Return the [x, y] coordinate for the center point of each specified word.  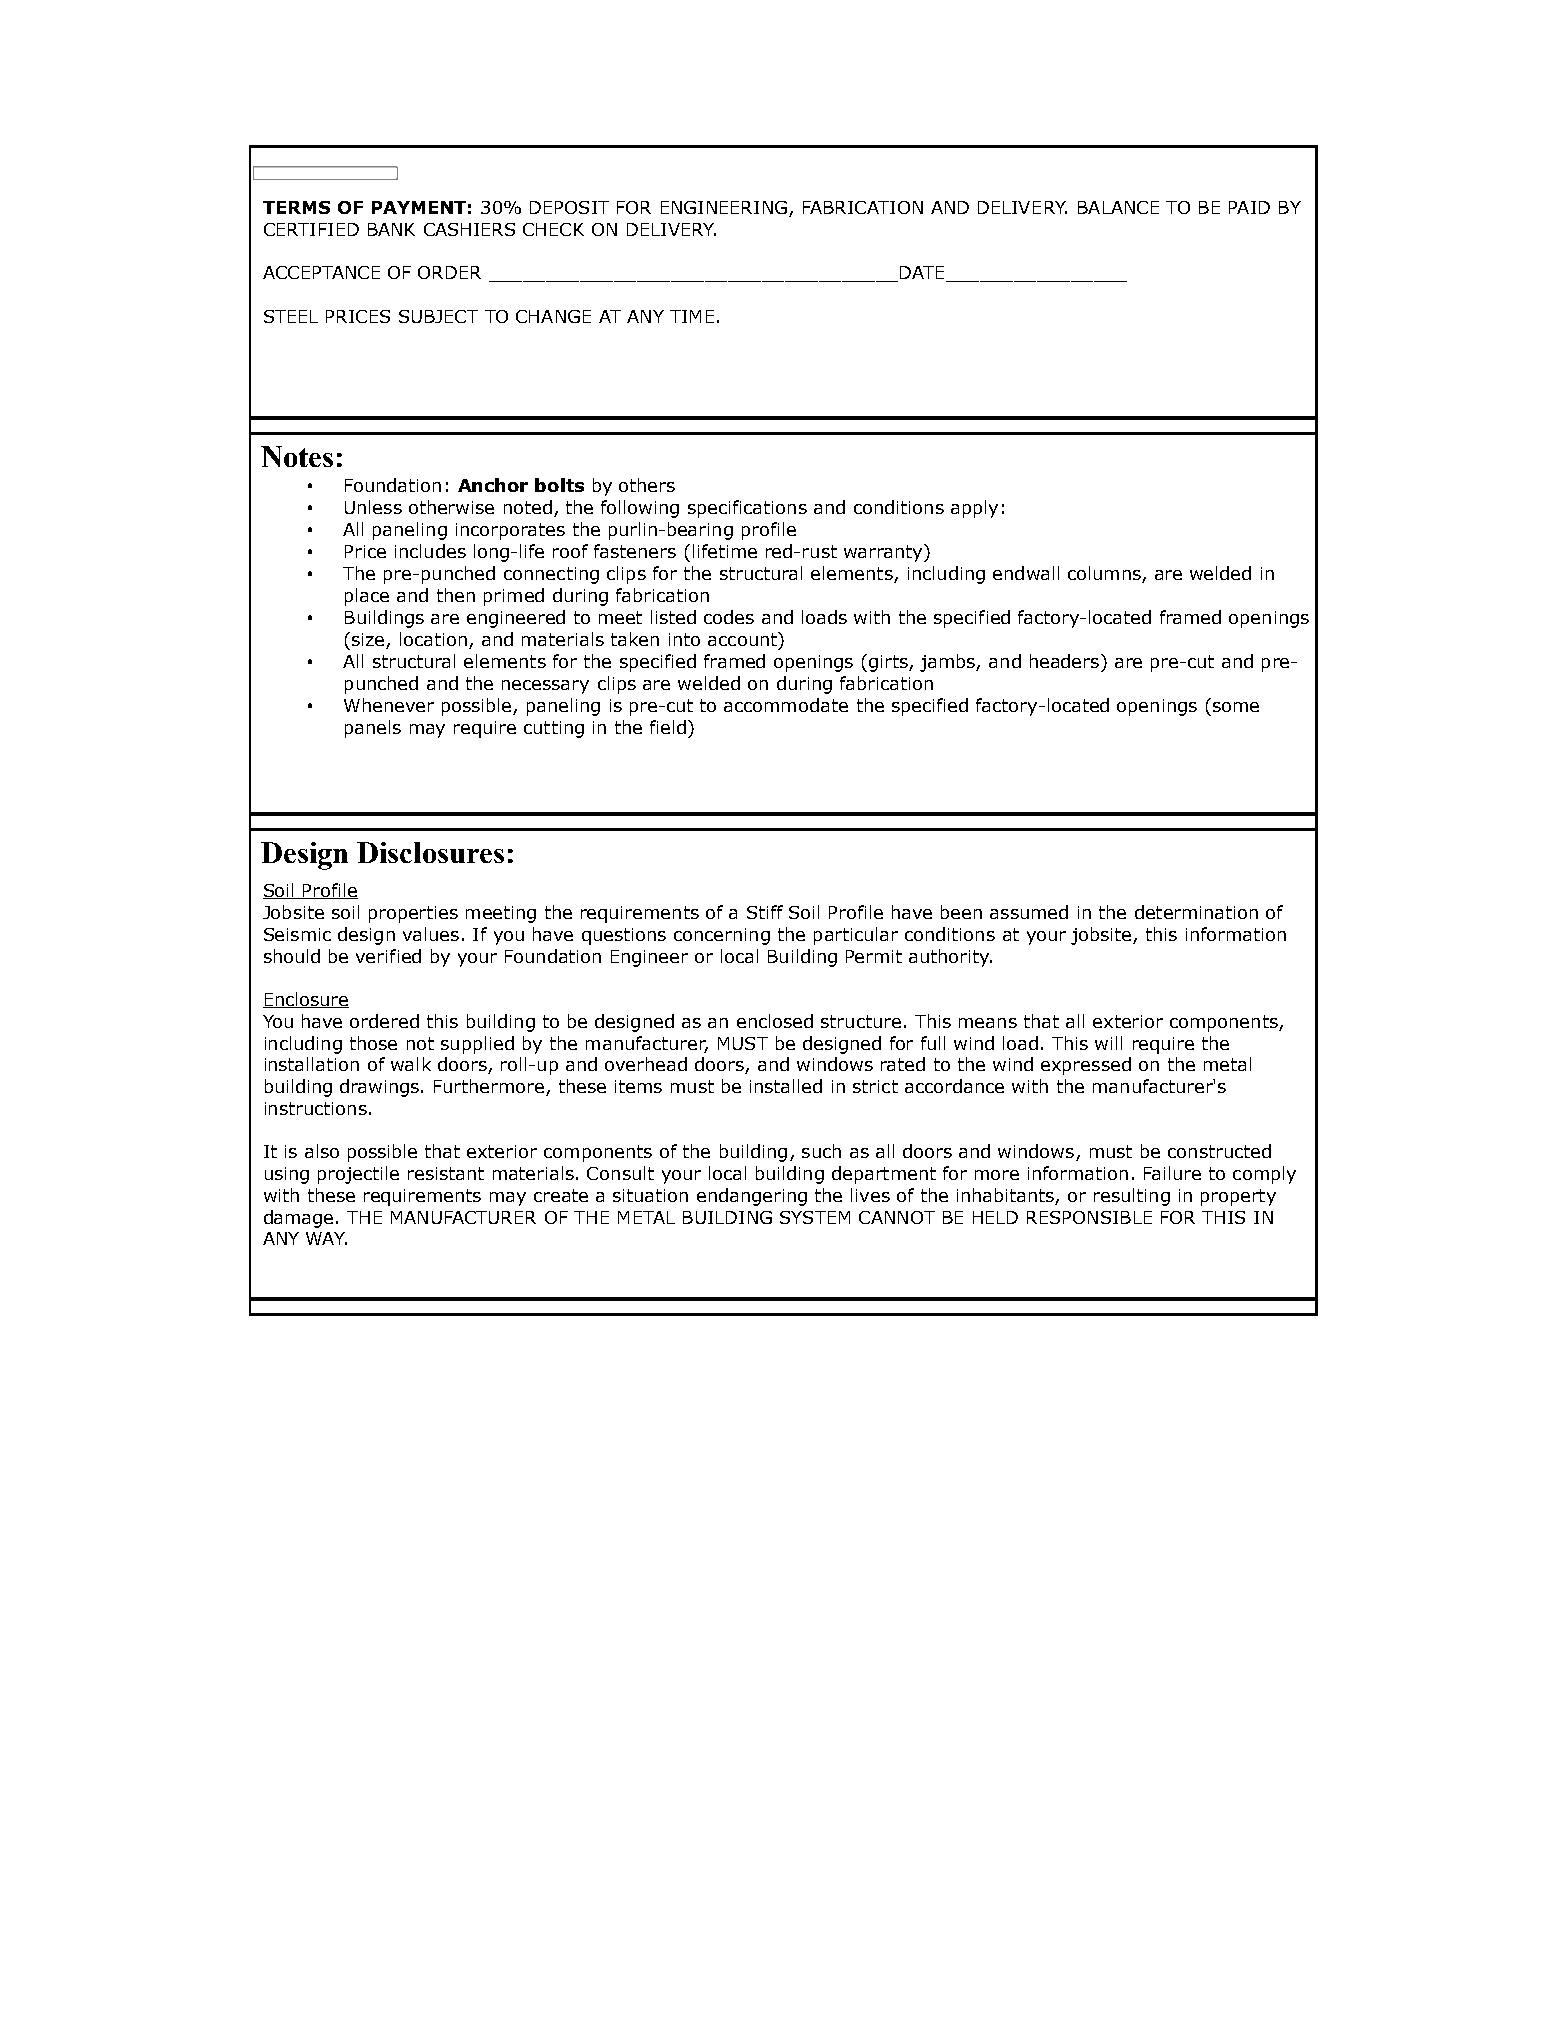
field [668, 727]
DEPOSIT [569, 207]
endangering [752, 1197]
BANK [391, 229]
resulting [1132, 1197]
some [1236, 707]
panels [373, 729]
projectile [358, 1175]
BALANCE [1118, 207]
